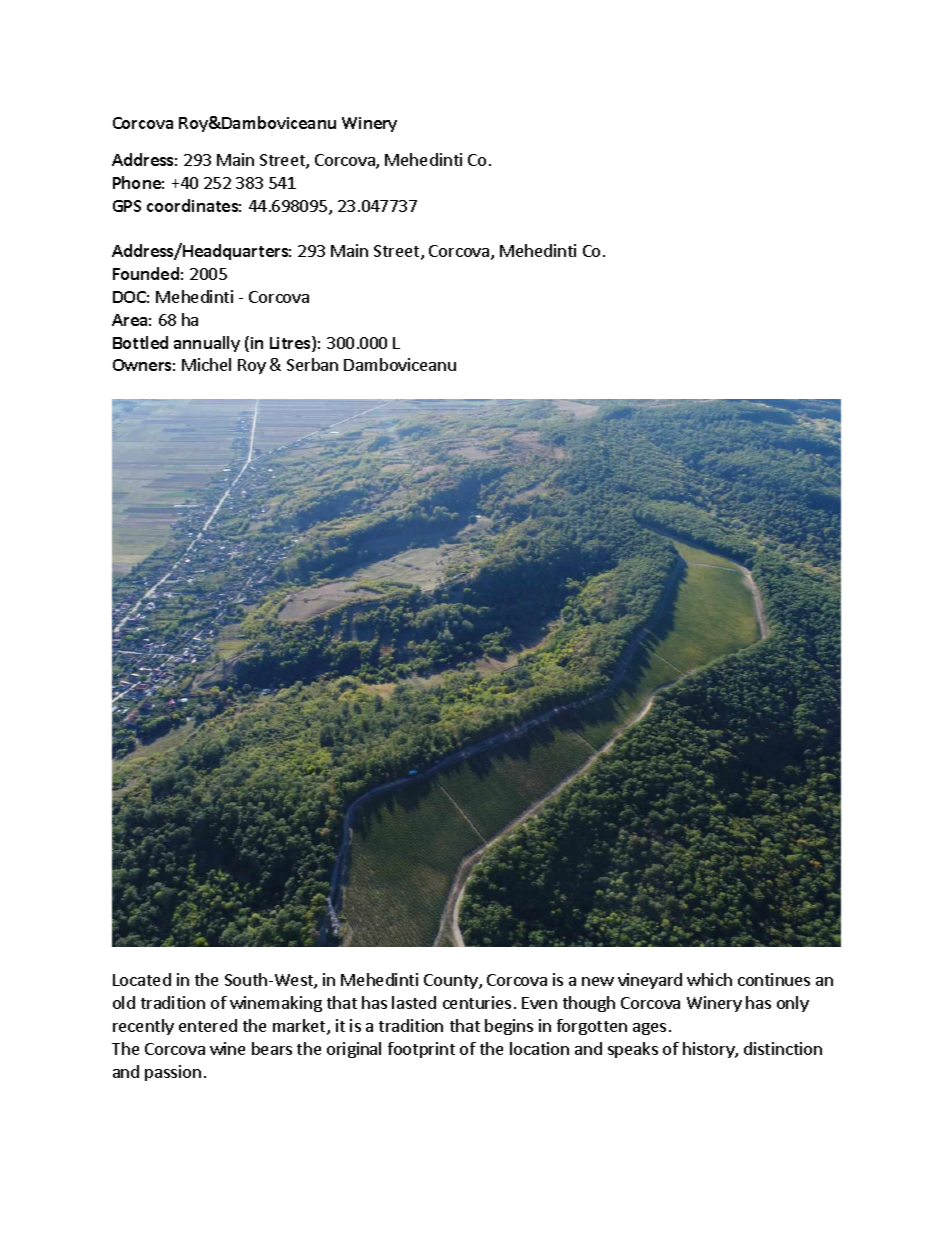  What do you see at coordinates (291, 344) in the screenshot?
I see `Litres` at bounding box center [291, 344].
